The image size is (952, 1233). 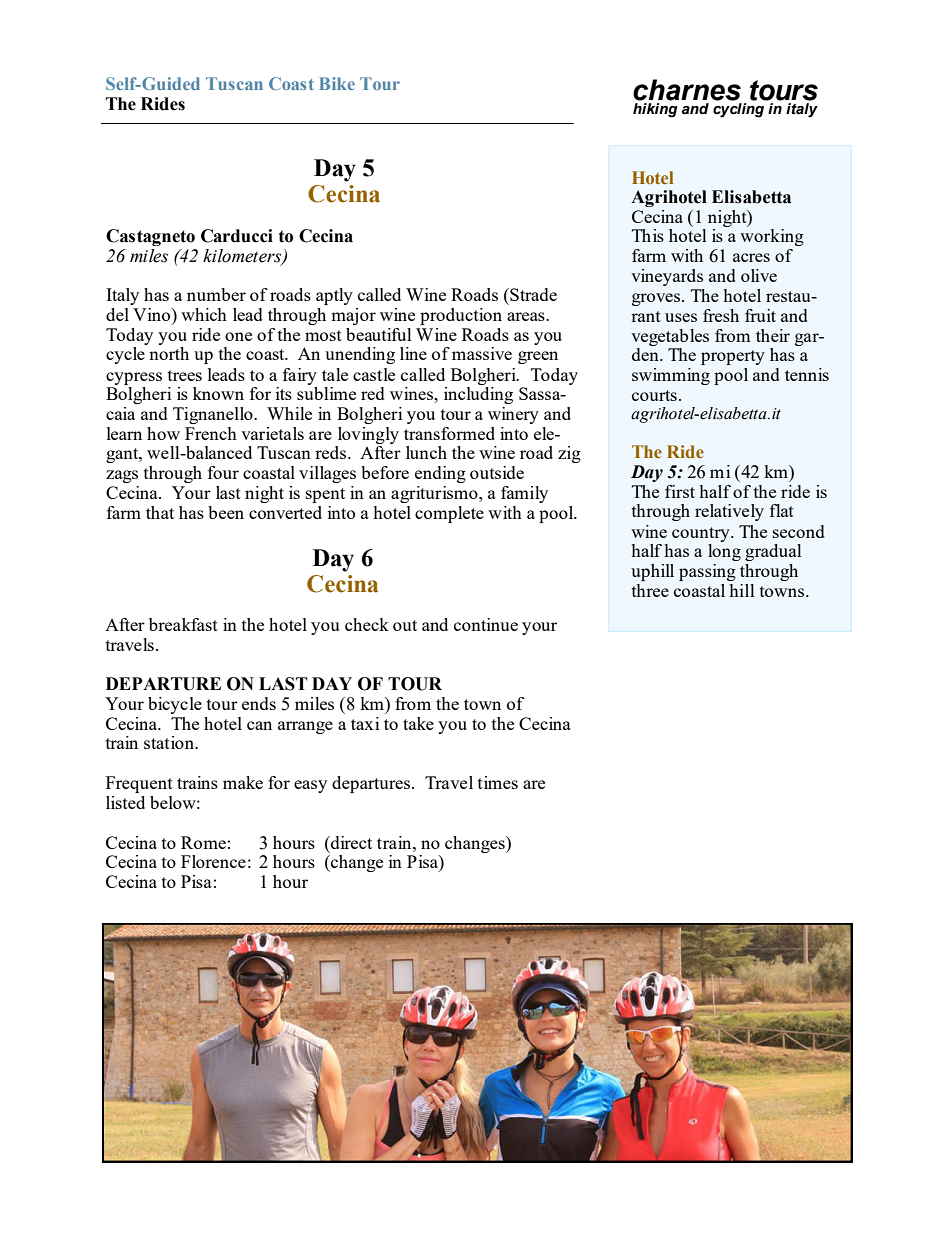 I want to click on production, so click(x=461, y=316).
